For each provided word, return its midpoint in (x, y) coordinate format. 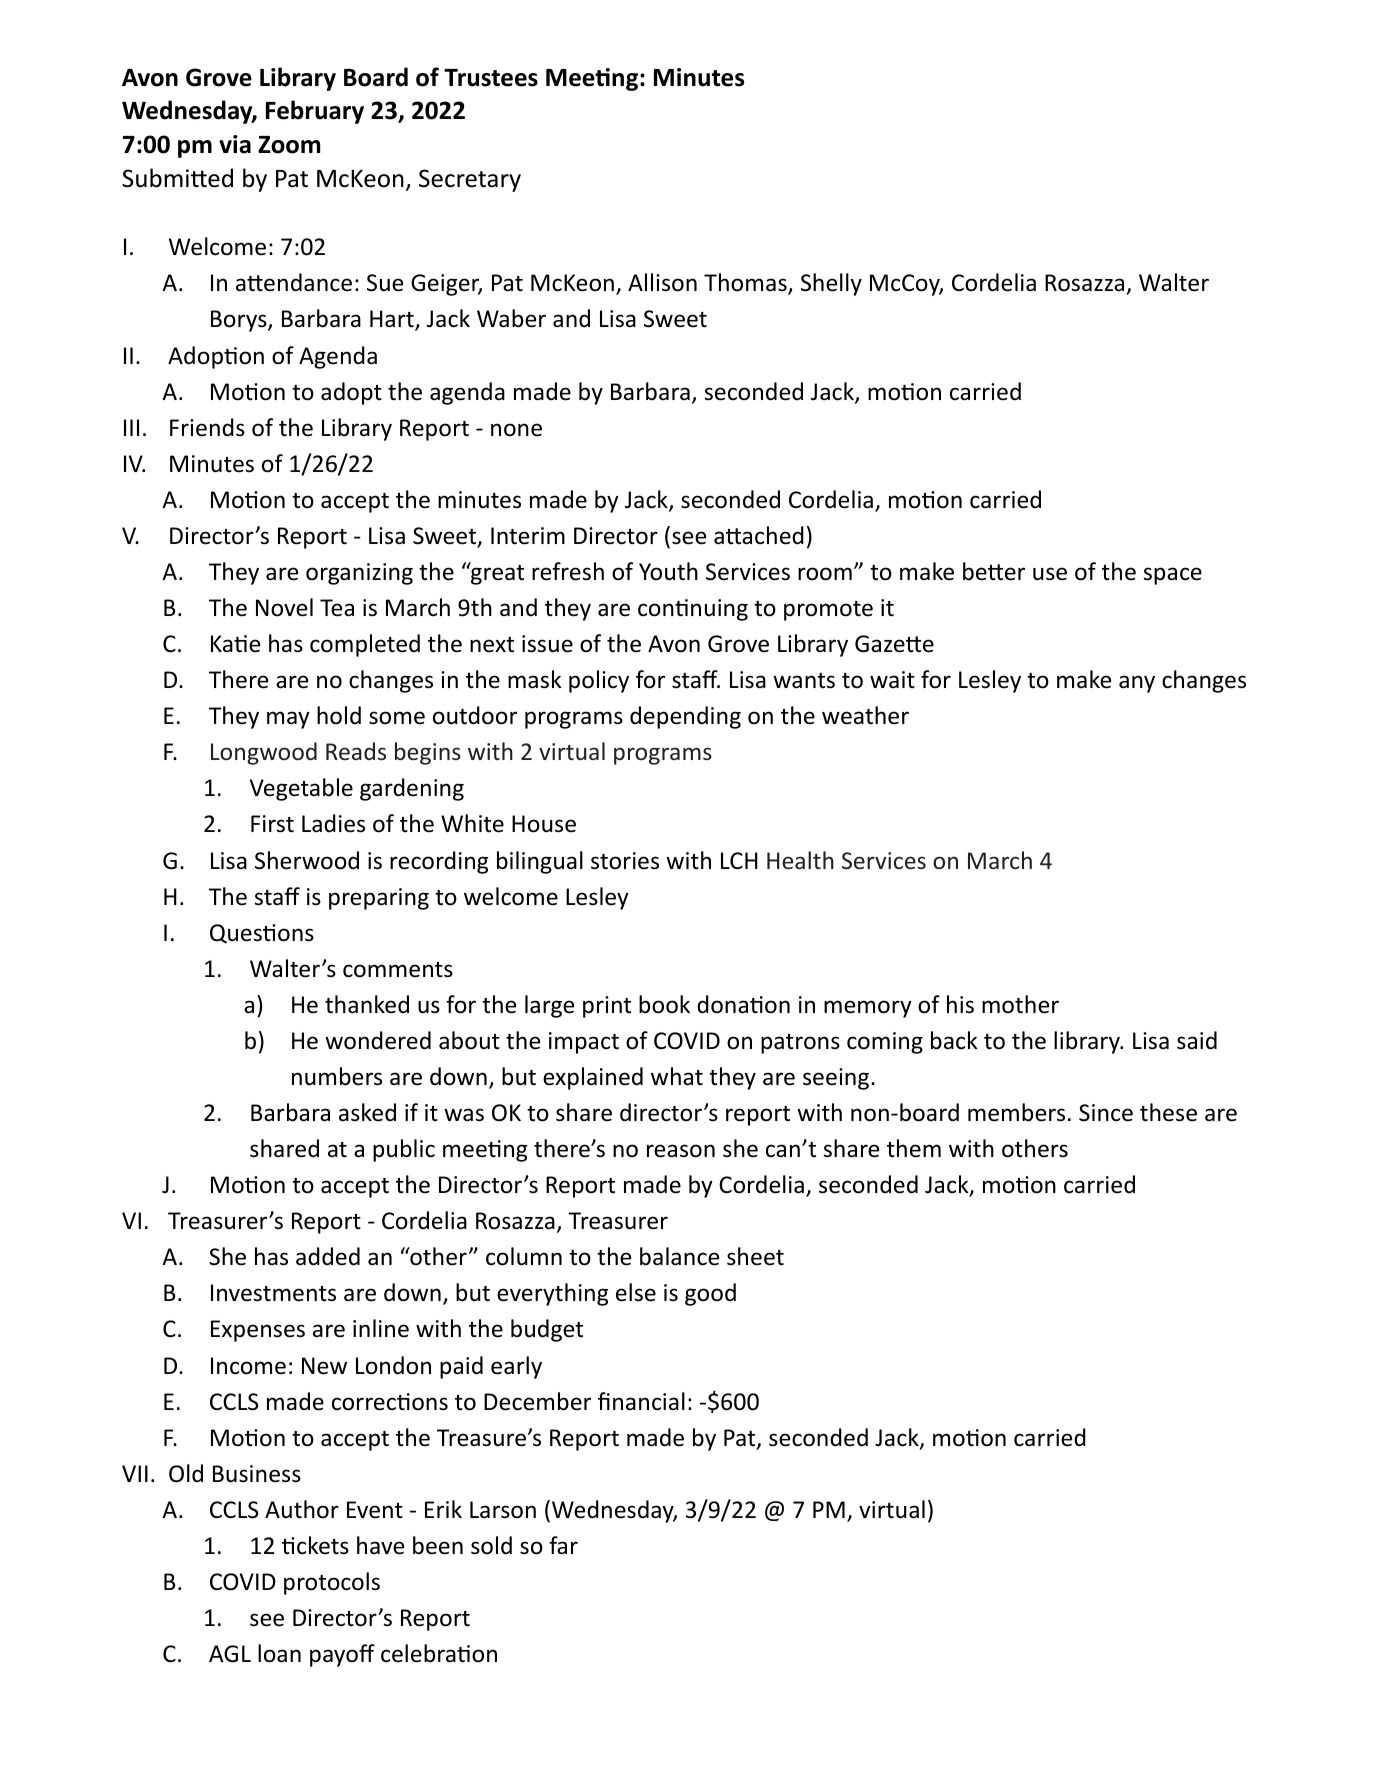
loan (279, 1653)
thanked (367, 1004)
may (288, 720)
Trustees (491, 78)
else (636, 1292)
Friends (207, 427)
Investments (273, 1293)
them (914, 1148)
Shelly (831, 284)
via (235, 144)
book (664, 1004)
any (1137, 684)
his (960, 1004)
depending (685, 717)
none (516, 430)
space (1172, 576)
